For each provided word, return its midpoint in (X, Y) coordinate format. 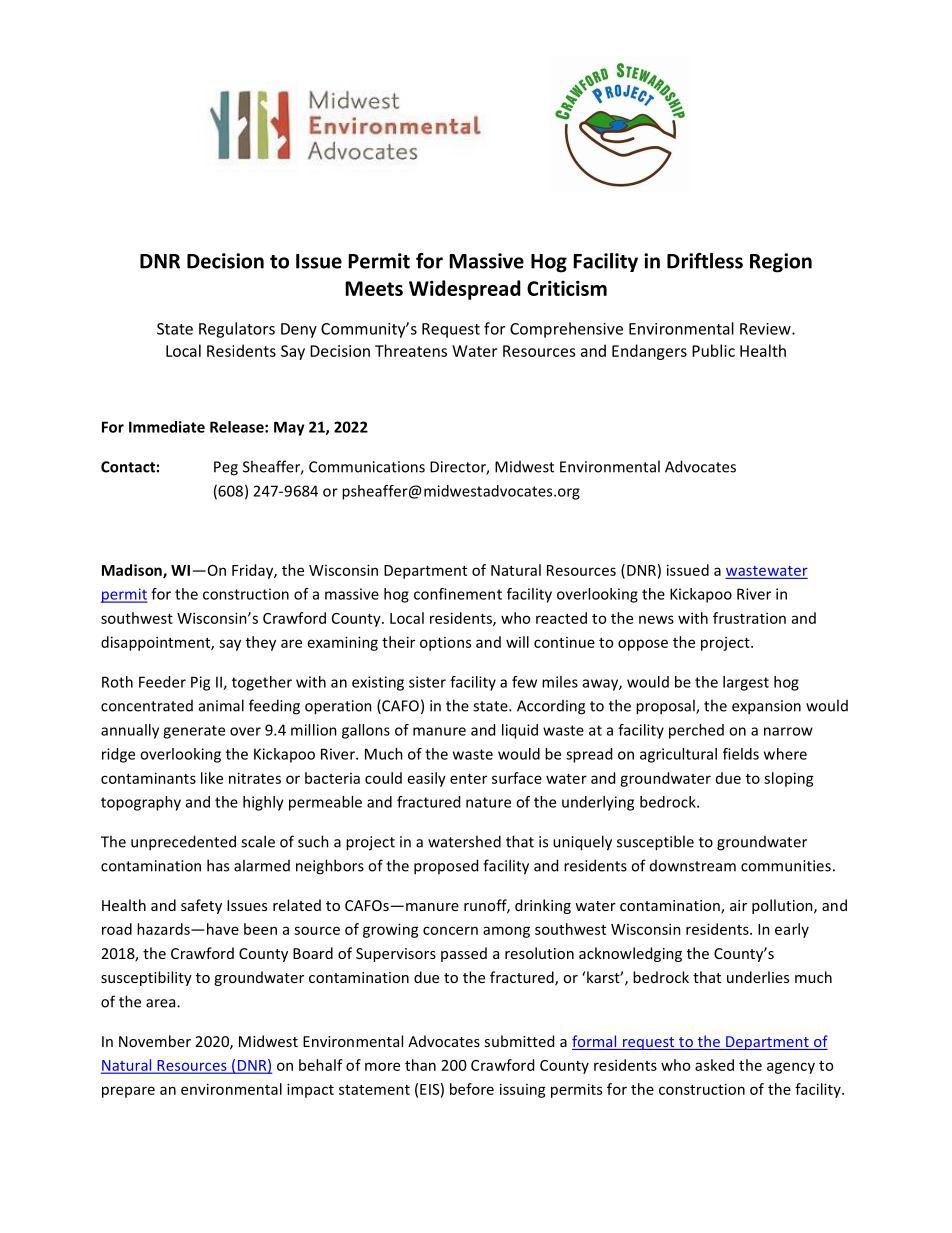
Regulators (237, 330)
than (420, 1065)
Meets (374, 288)
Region (781, 263)
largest (746, 683)
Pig (200, 683)
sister (427, 682)
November (155, 1041)
